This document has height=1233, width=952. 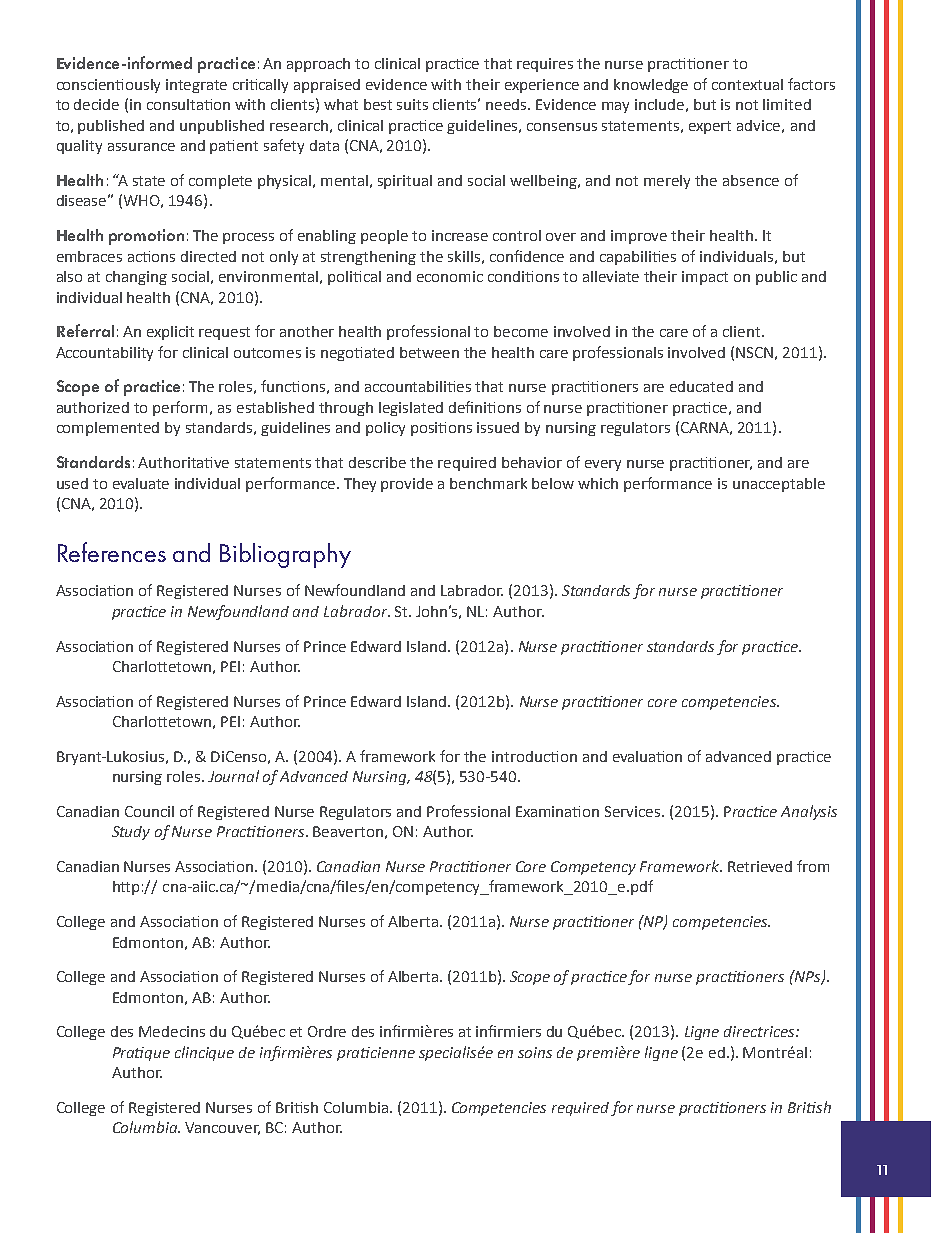 What do you see at coordinates (222, 1128) in the document?
I see `Vancouver` at bounding box center [222, 1128].
